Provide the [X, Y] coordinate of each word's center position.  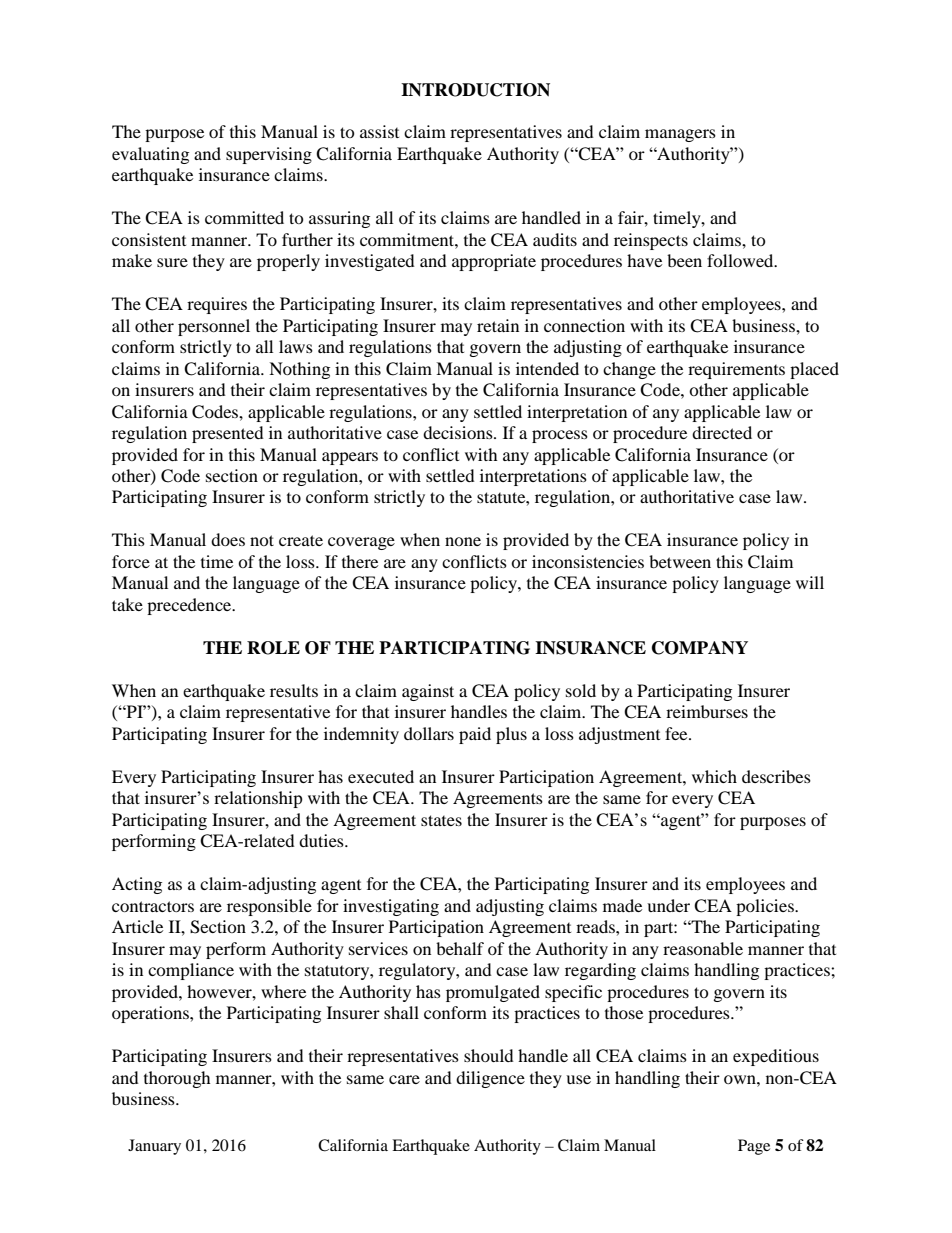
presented [228, 434]
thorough [177, 1079]
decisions [459, 432]
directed [722, 432]
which [714, 776]
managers [680, 135]
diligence [490, 1079]
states [441, 820]
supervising [269, 155]
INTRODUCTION [475, 90]
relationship [258, 799]
